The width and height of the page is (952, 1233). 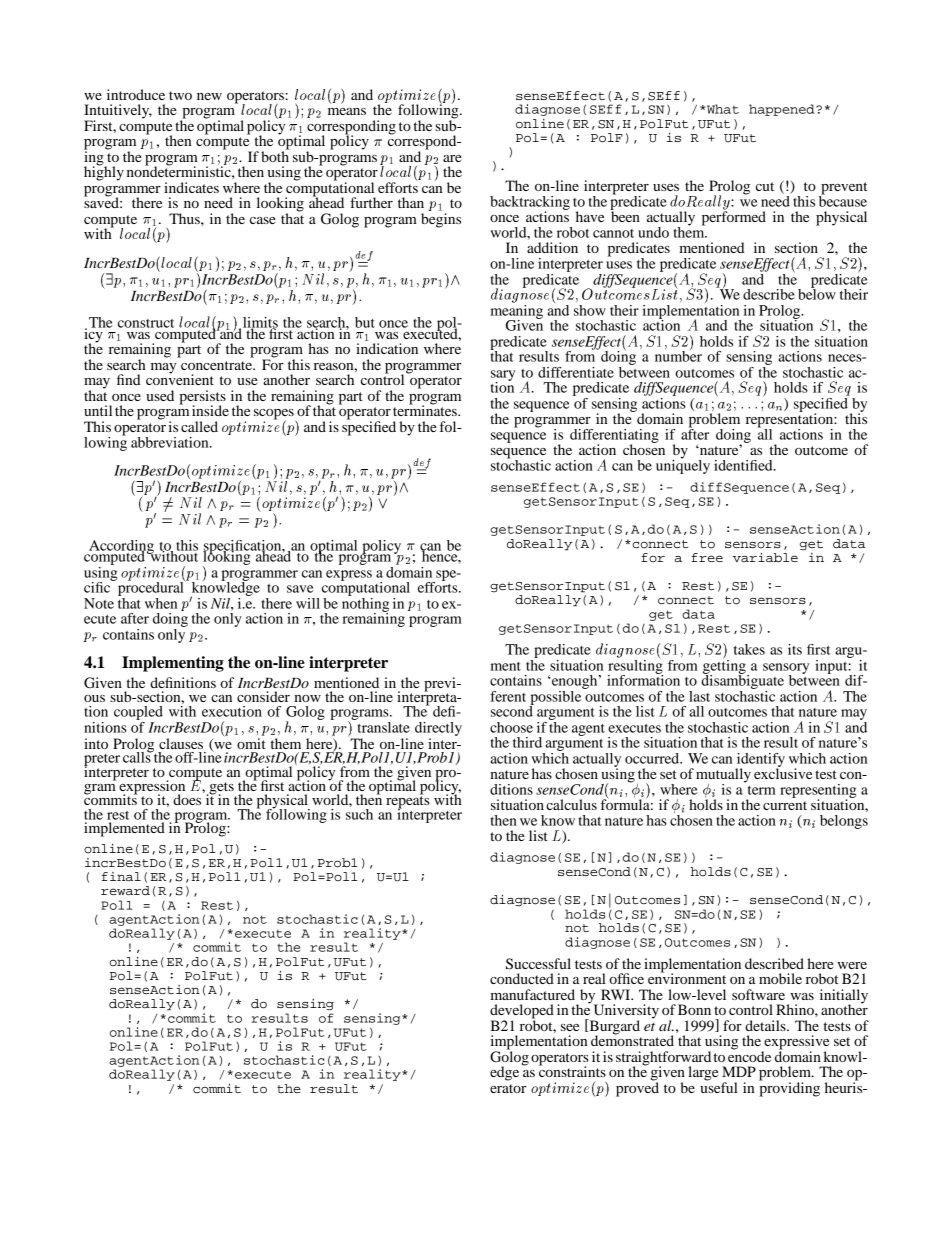 What do you see at coordinates (783, 110) in the page?
I see `happened` at bounding box center [783, 110].
